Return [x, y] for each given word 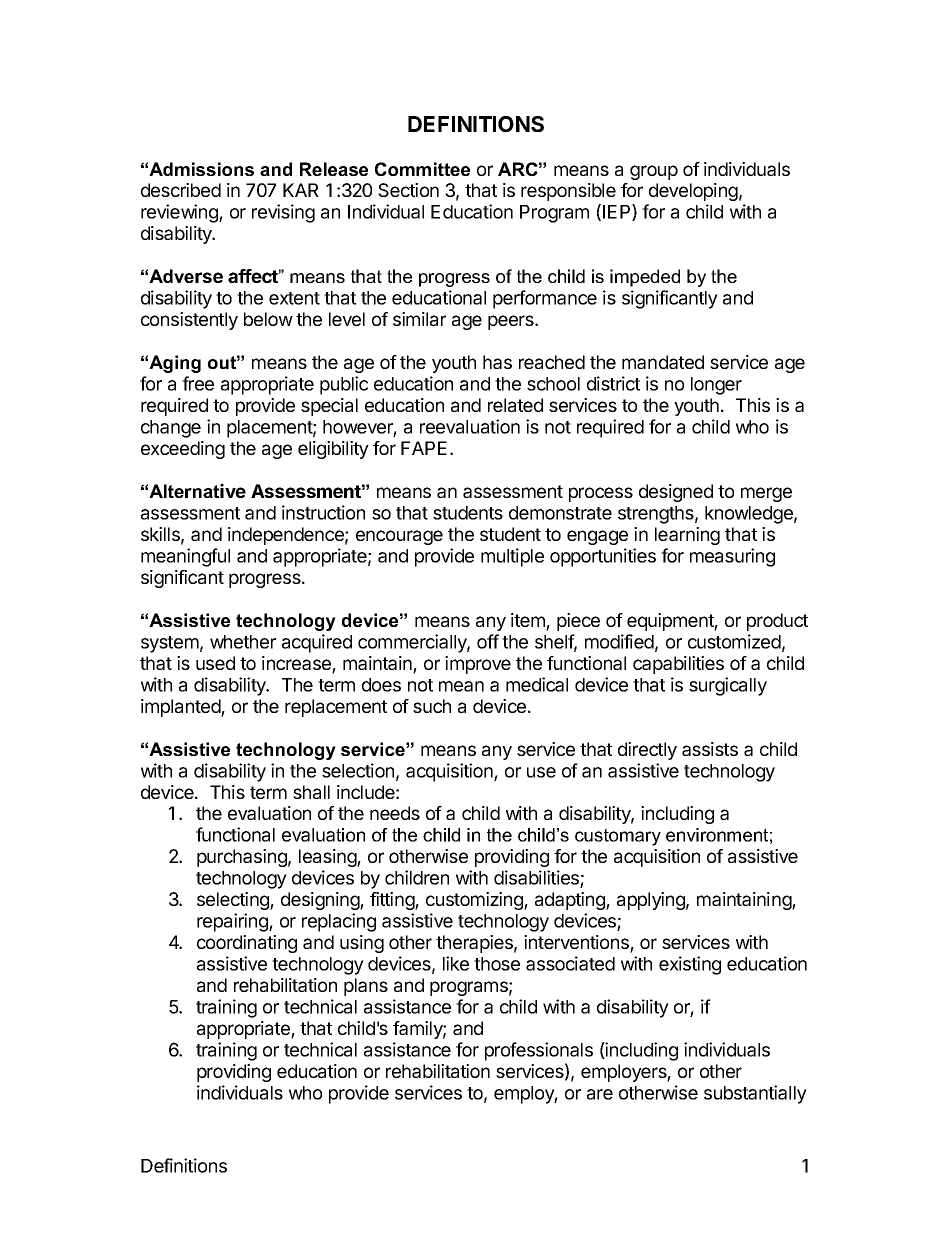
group [654, 172]
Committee [422, 169]
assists [710, 749]
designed [676, 493]
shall [311, 792]
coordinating [247, 944]
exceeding [183, 450]
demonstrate [560, 513]
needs [395, 813]
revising [283, 213]
